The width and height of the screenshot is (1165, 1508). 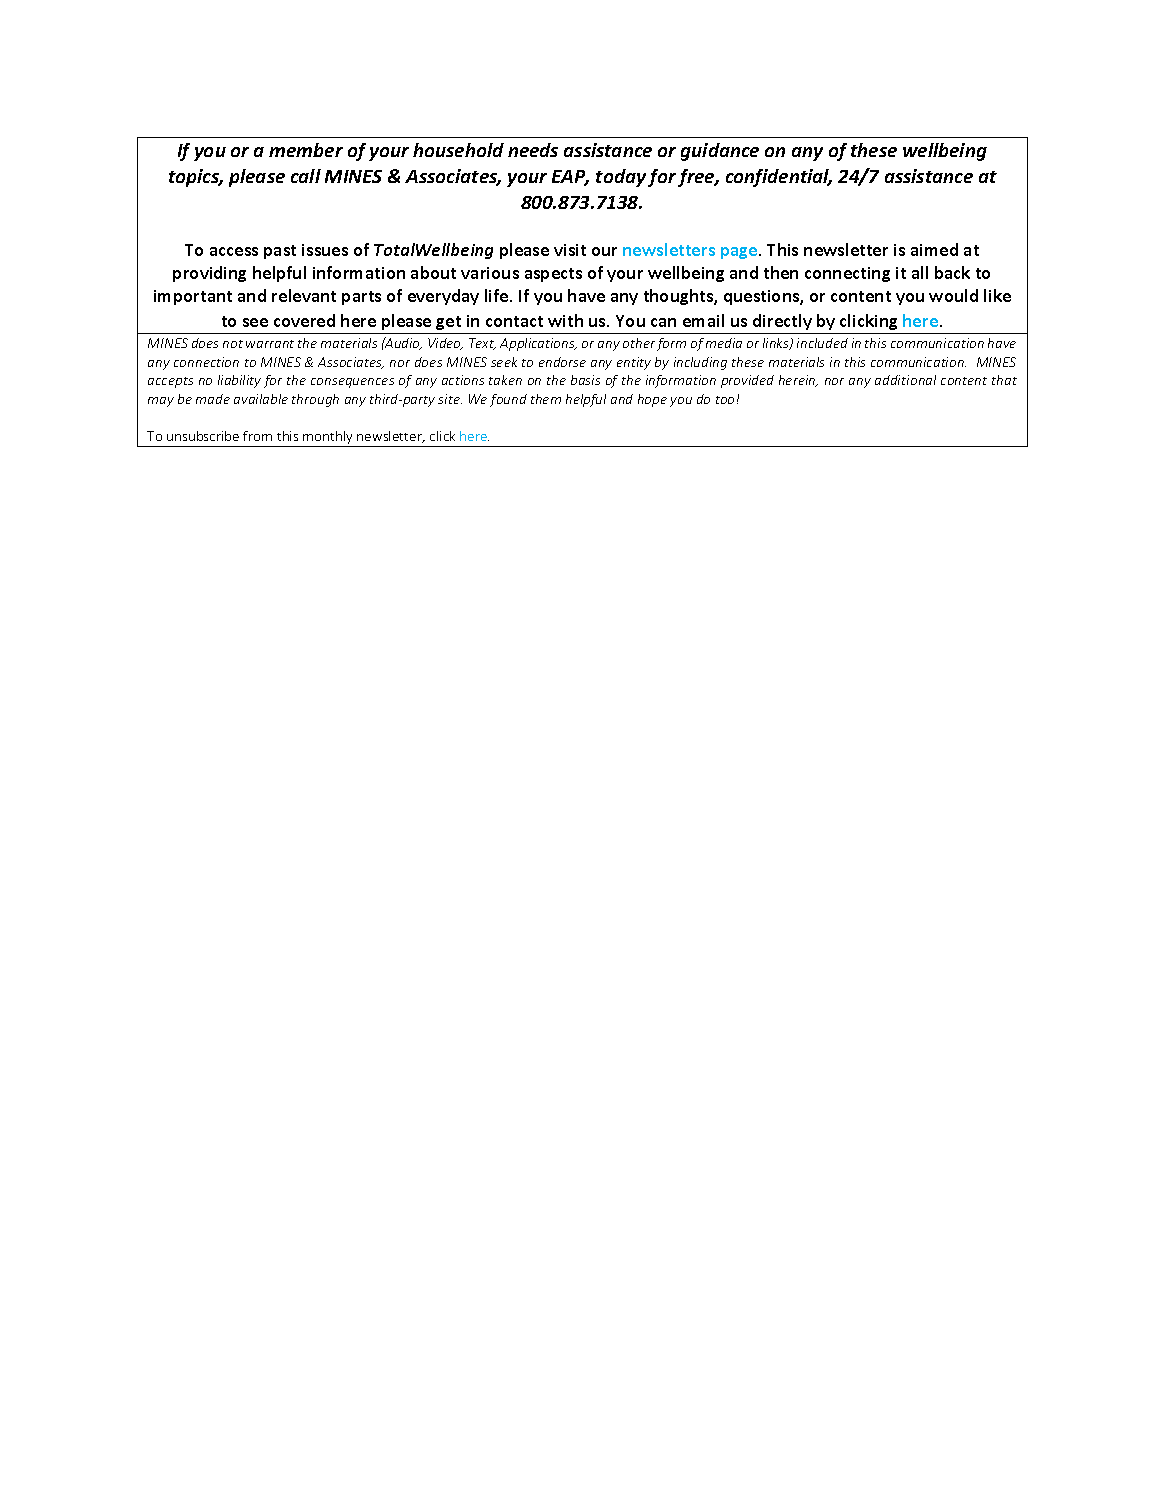 I want to click on visit, so click(x=570, y=250).
